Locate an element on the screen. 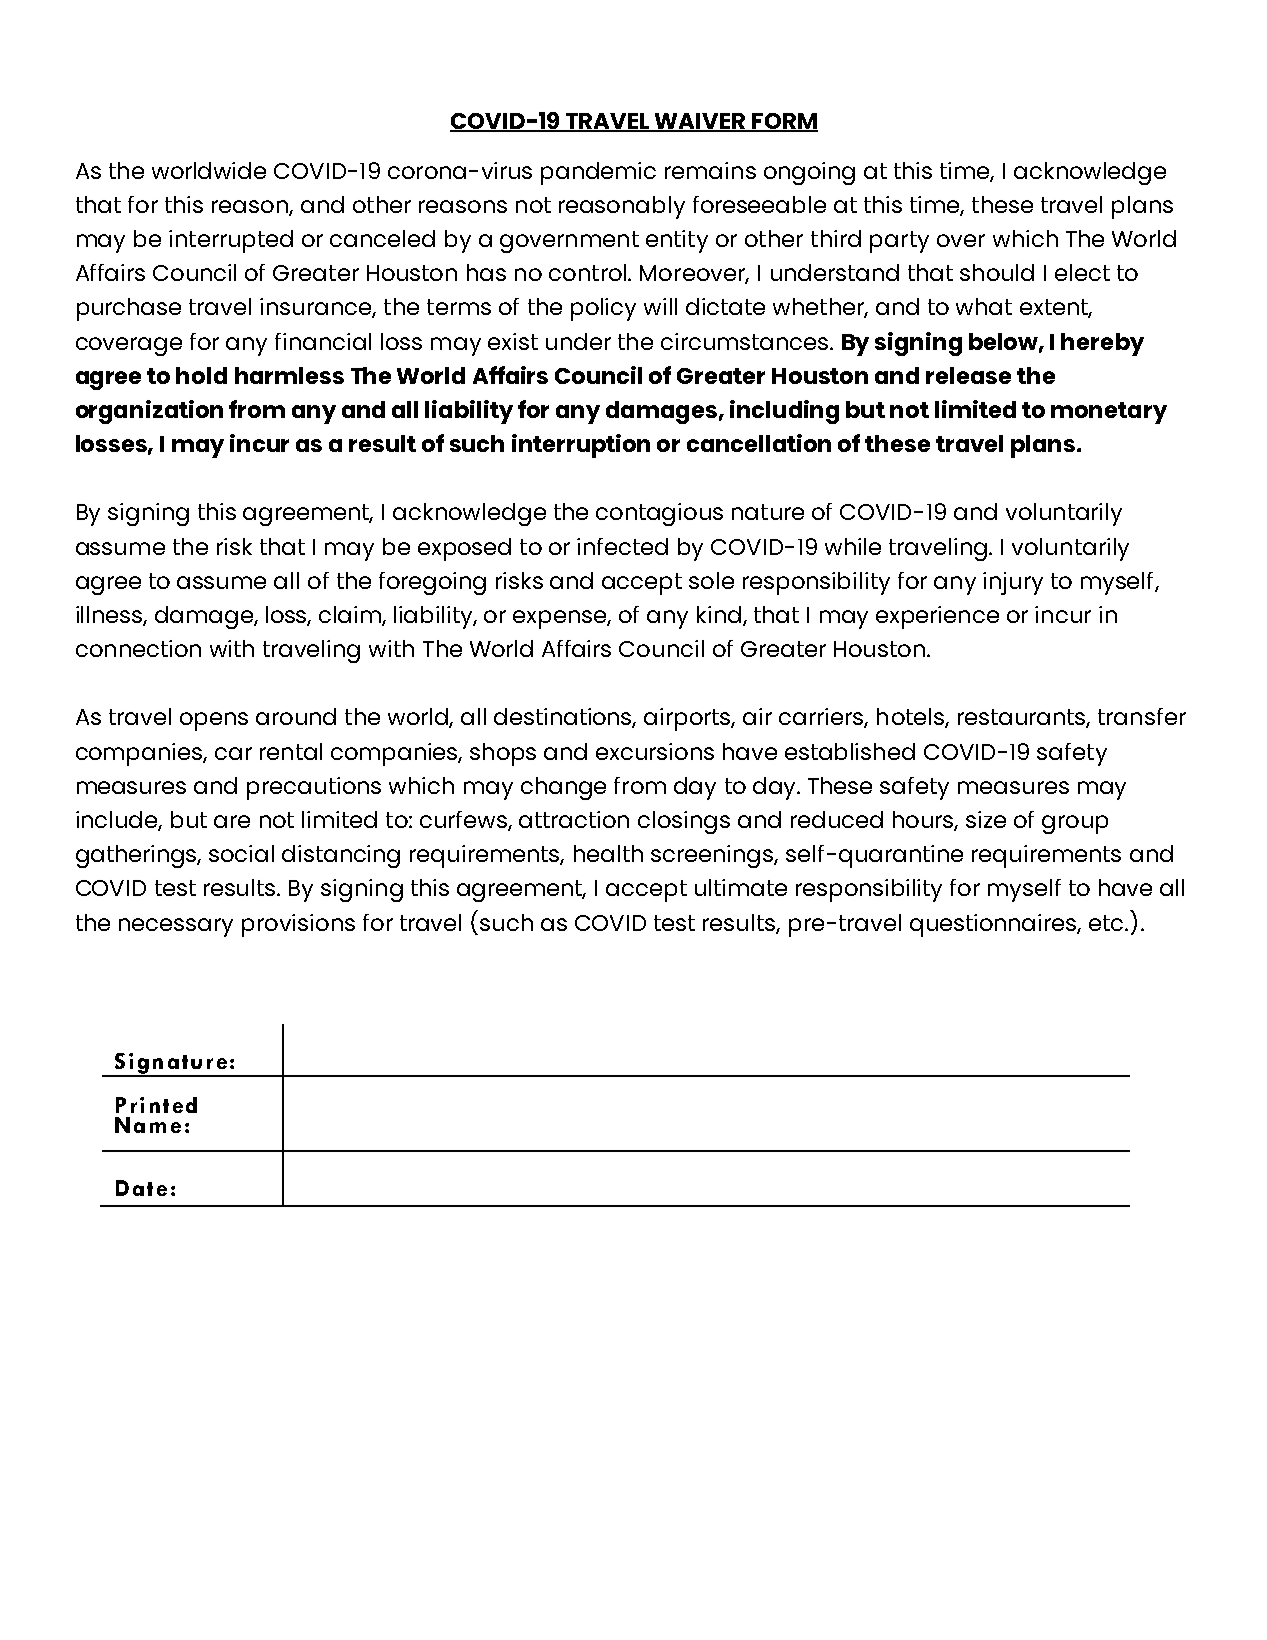  size is located at coordinates (986, 819).
